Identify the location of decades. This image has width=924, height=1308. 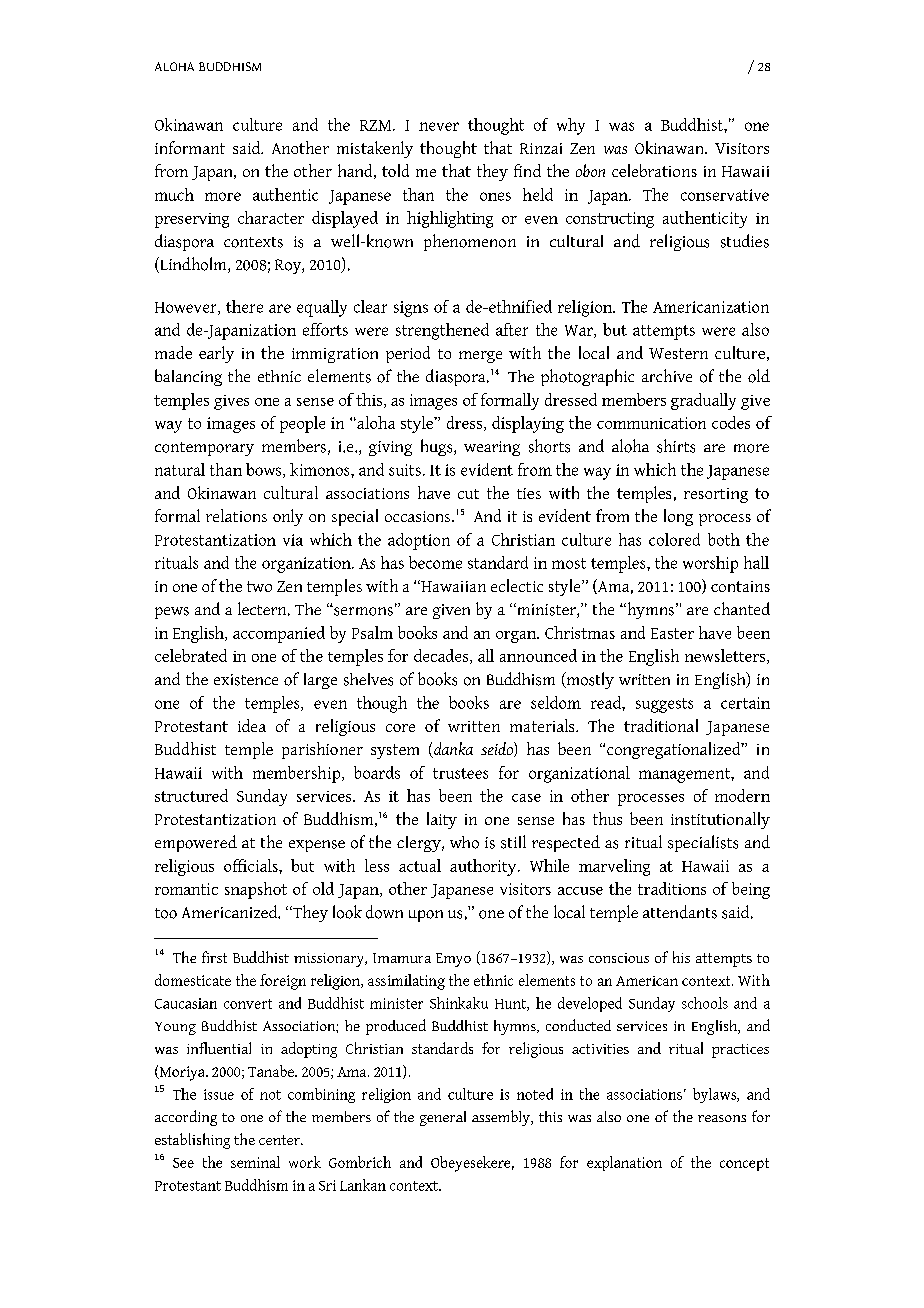
(442, 656).
